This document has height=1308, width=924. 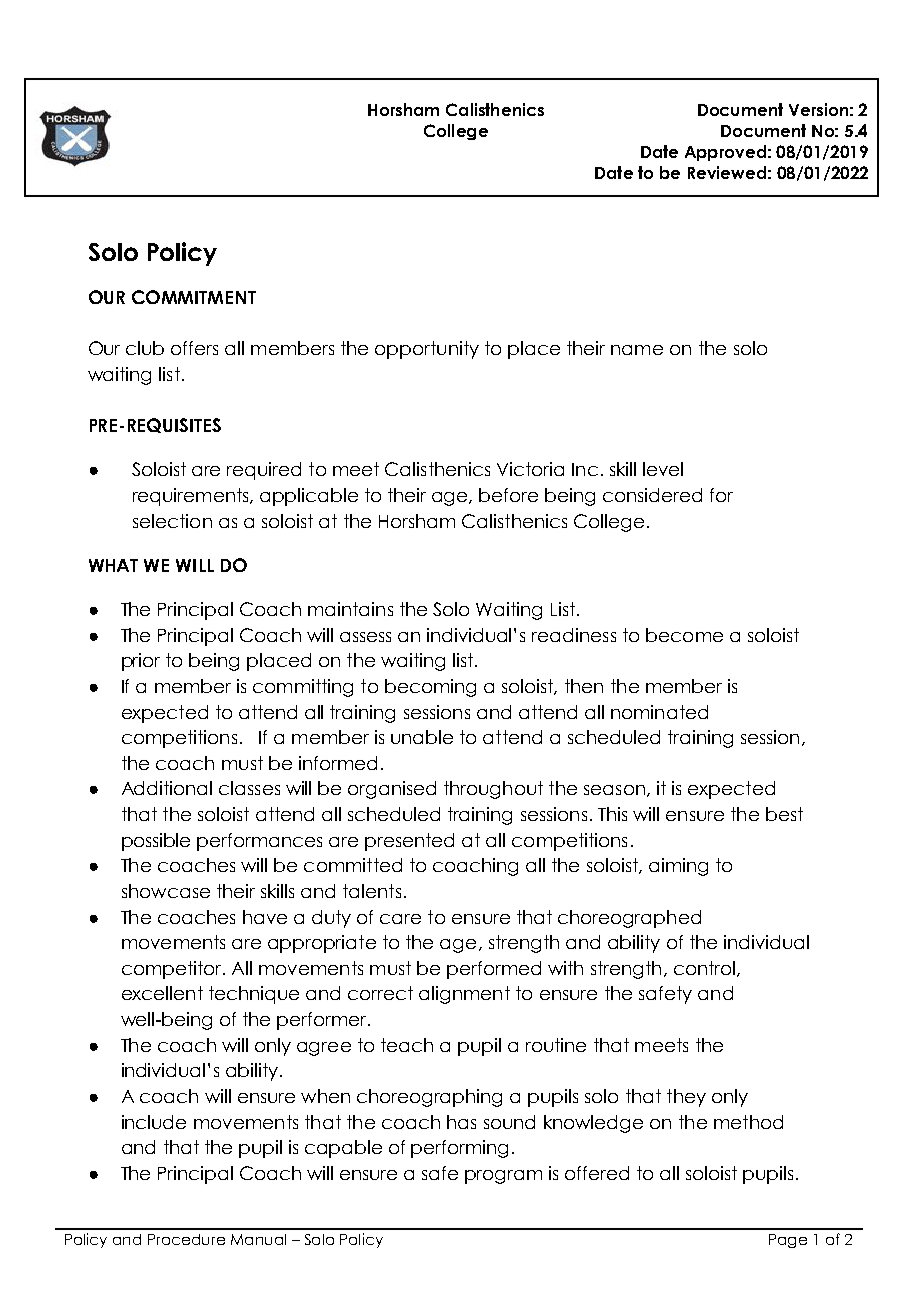 I want to click on COMMITMENT, so click(x=194, y=297).
